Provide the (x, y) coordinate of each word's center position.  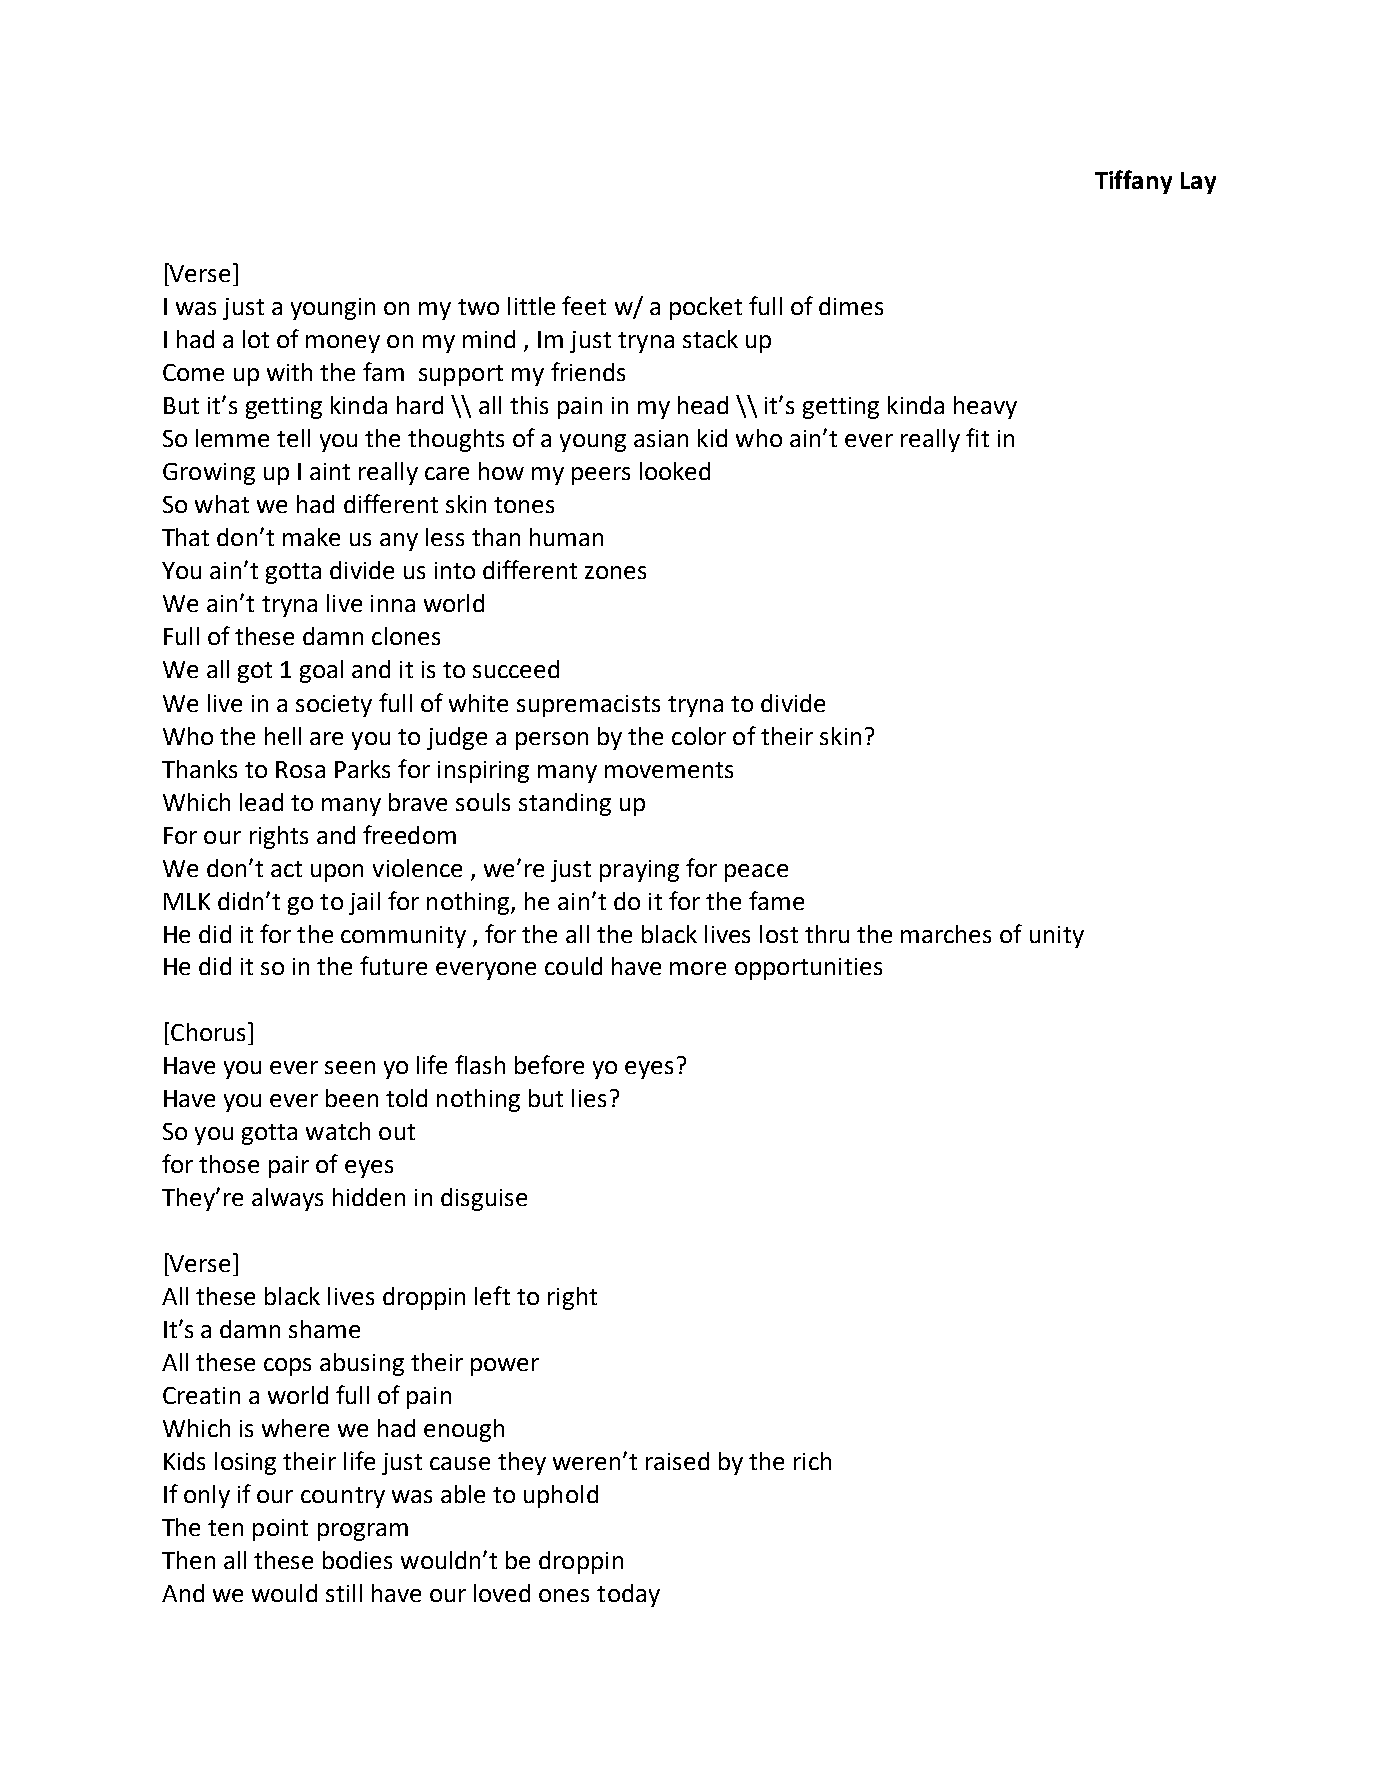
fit (977, 437)
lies (589, 1098)
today (628, 1595)
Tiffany (1133, 182)
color (699, 736)
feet (584, 305)
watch (338, 1131)
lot (256, 339)
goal (321, 671)
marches (946, 934)
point (280, 1530)
